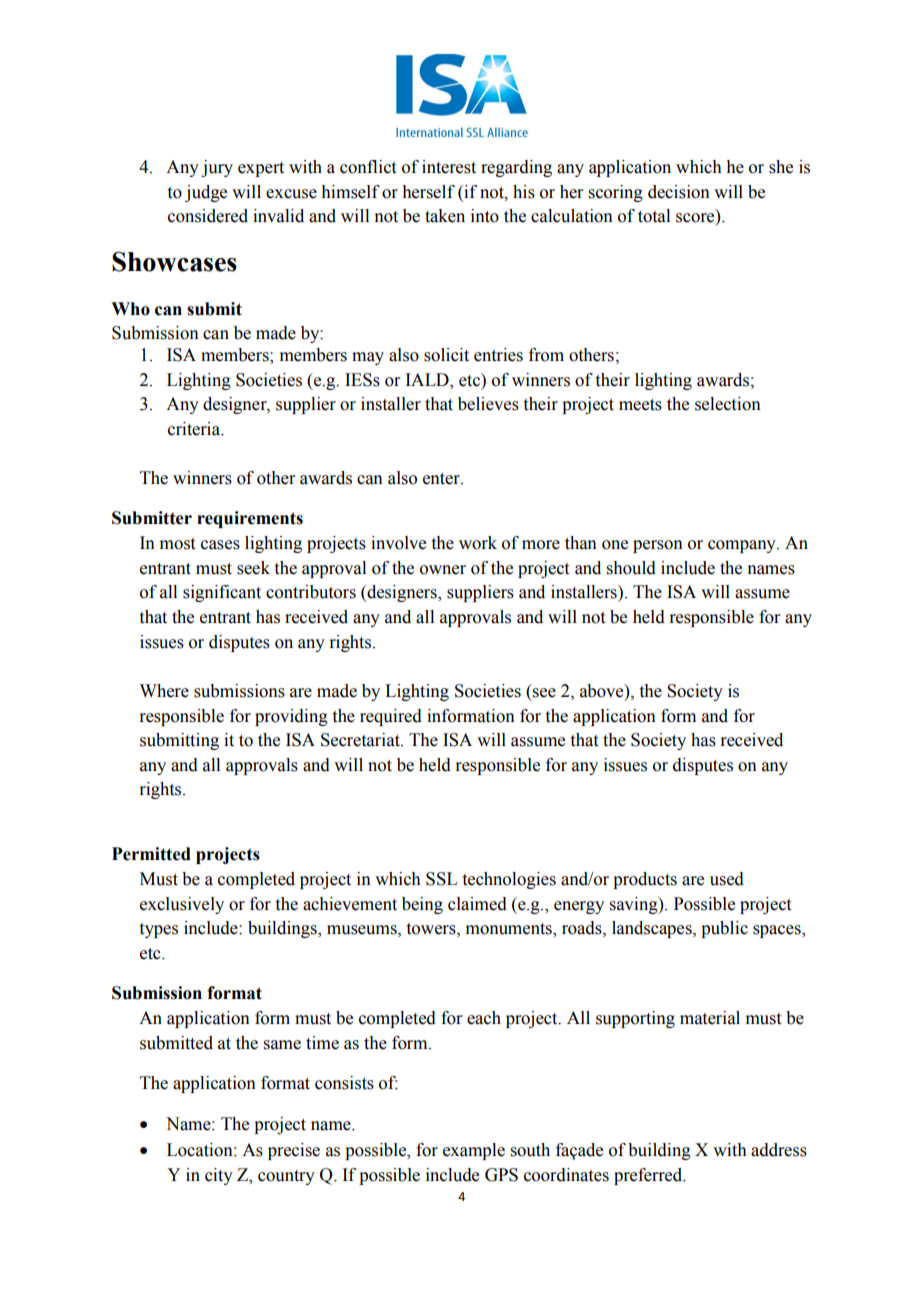  Describe the element at coordinates (391, 717) in the image. I see `required` at that location.
